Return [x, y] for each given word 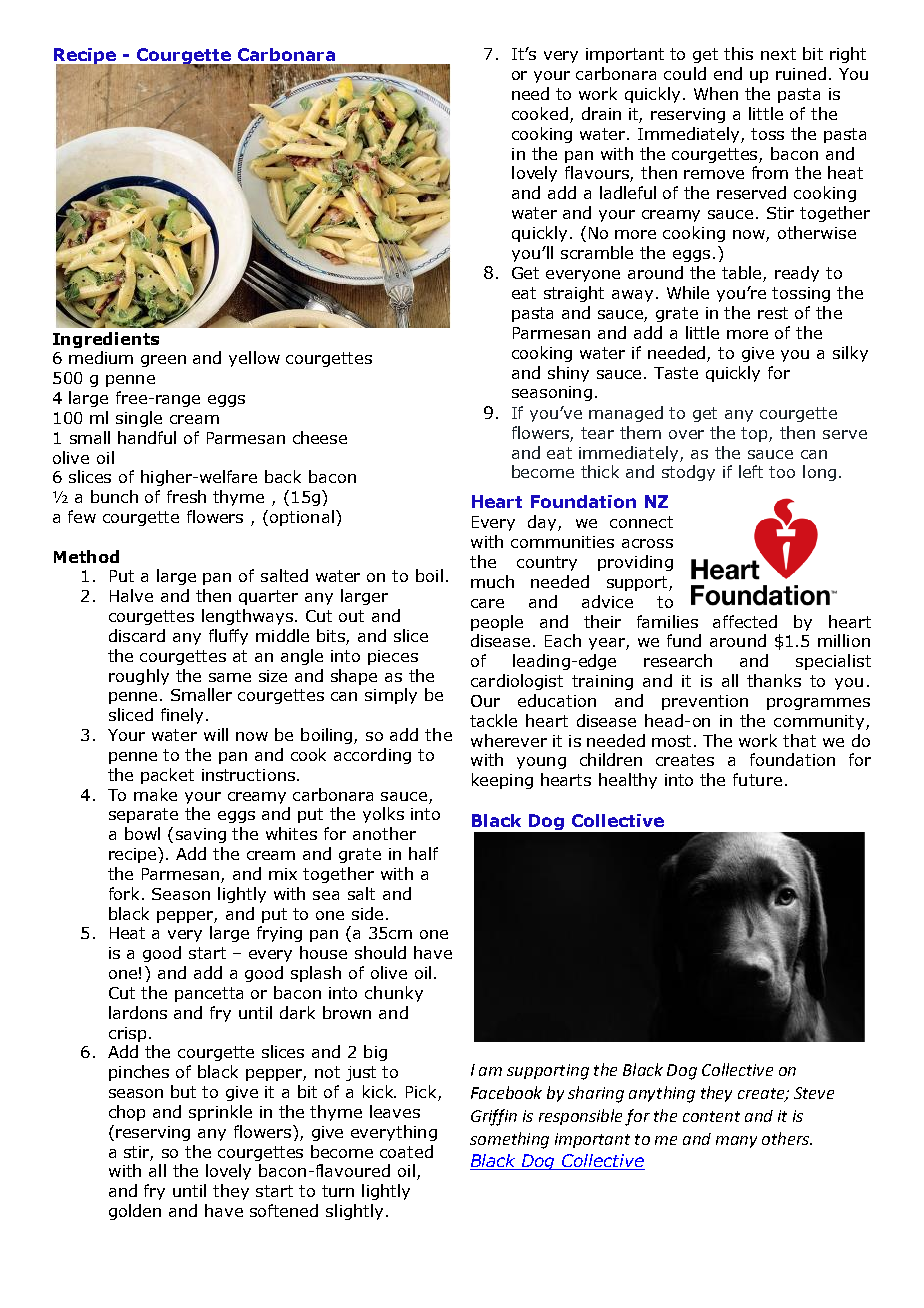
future [757, 779]
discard [137, 635]
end [728, 73]
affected [745, 621]
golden [135, 1212]
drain [601, 113]
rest [773, 313]
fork [126, 893]
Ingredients [106, 340]
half [423, 853]
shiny [568, 374]
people [497, 623]
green [163, 361]
